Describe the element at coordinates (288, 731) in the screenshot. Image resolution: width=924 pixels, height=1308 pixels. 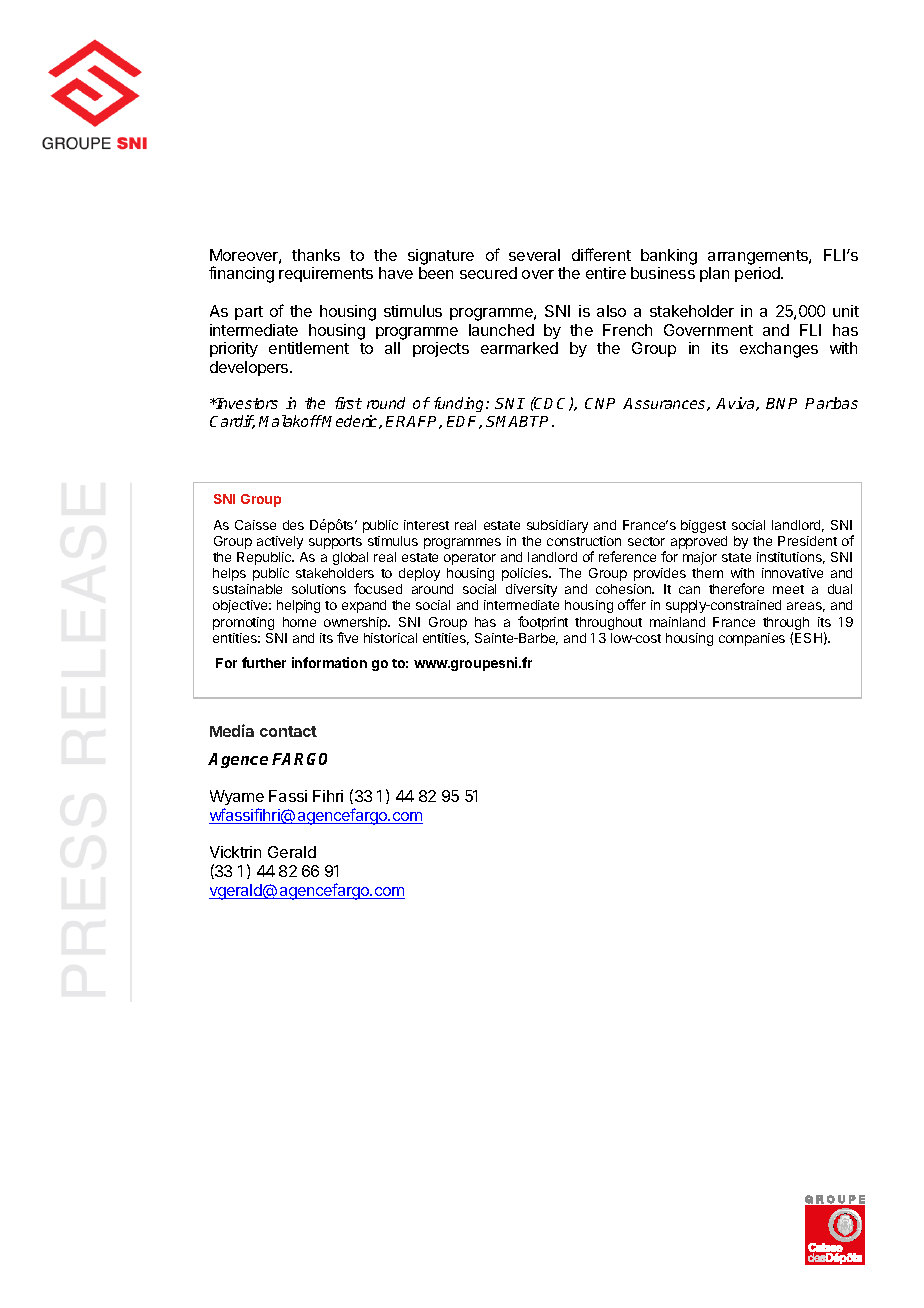
I see `contact` at that location.
